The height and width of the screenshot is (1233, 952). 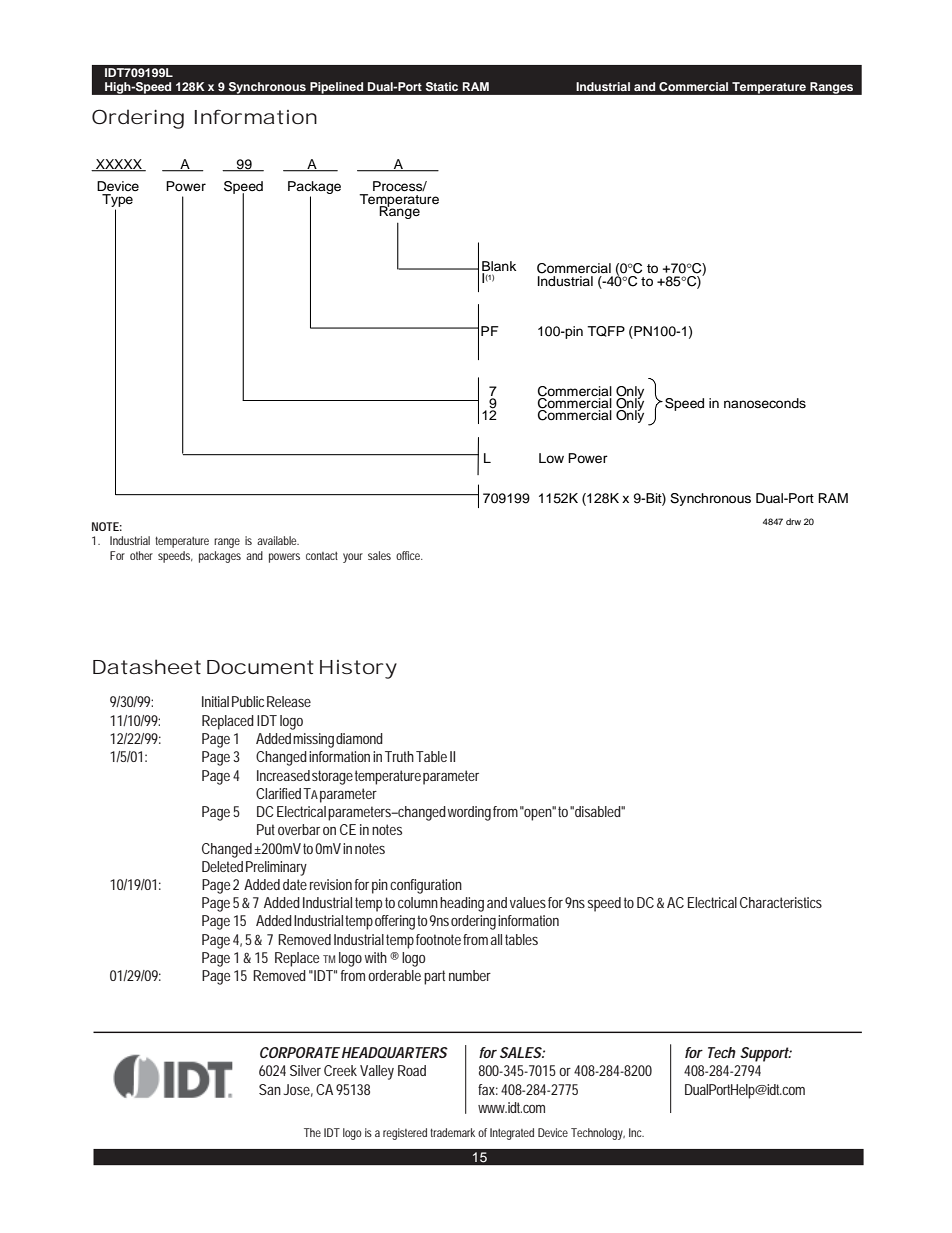 What do you see at coordinates (426, 886) in the screenshot?
I see `configuration` at bounding box center [426, 886].
